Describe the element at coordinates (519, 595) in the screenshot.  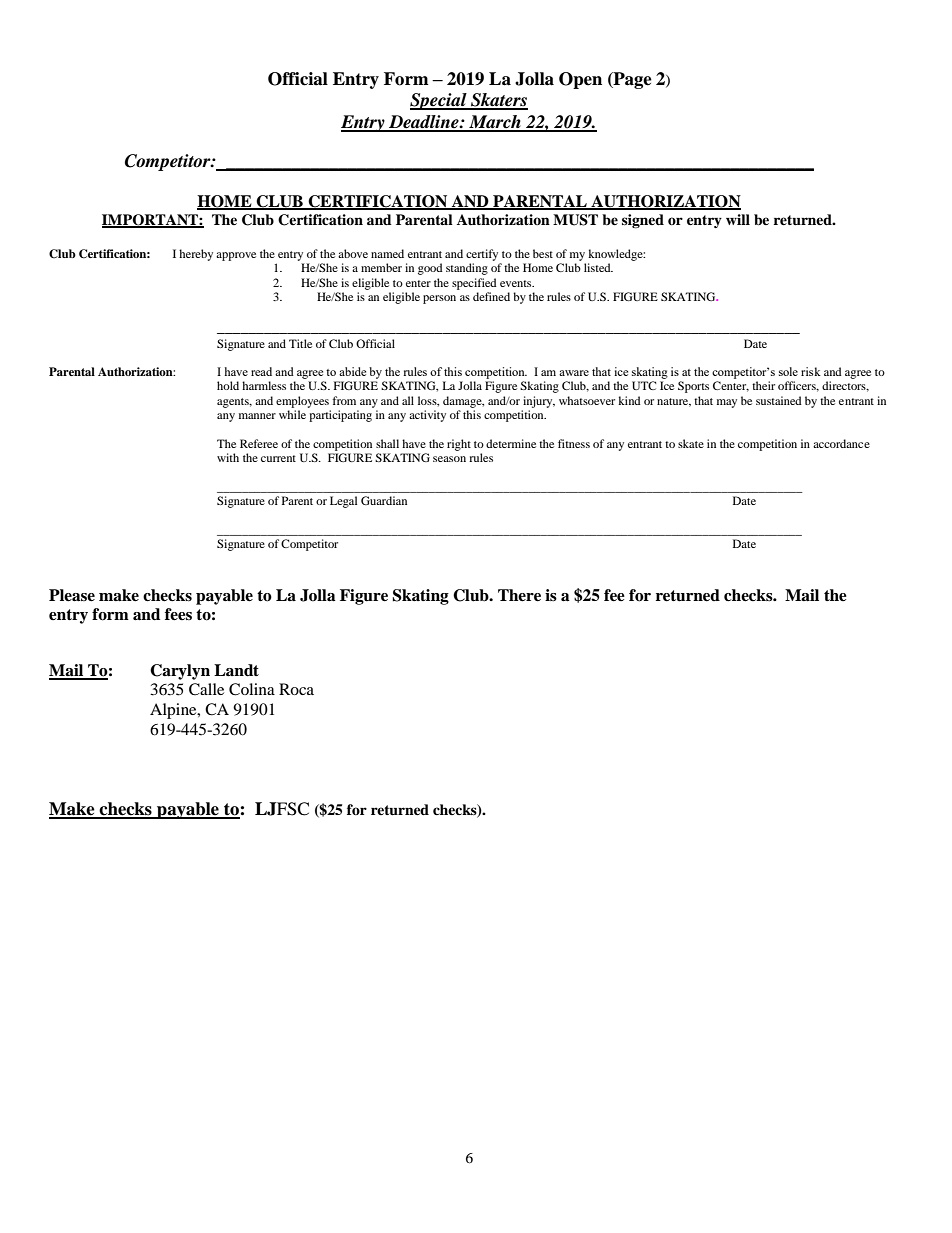
I see `There` at that location.
